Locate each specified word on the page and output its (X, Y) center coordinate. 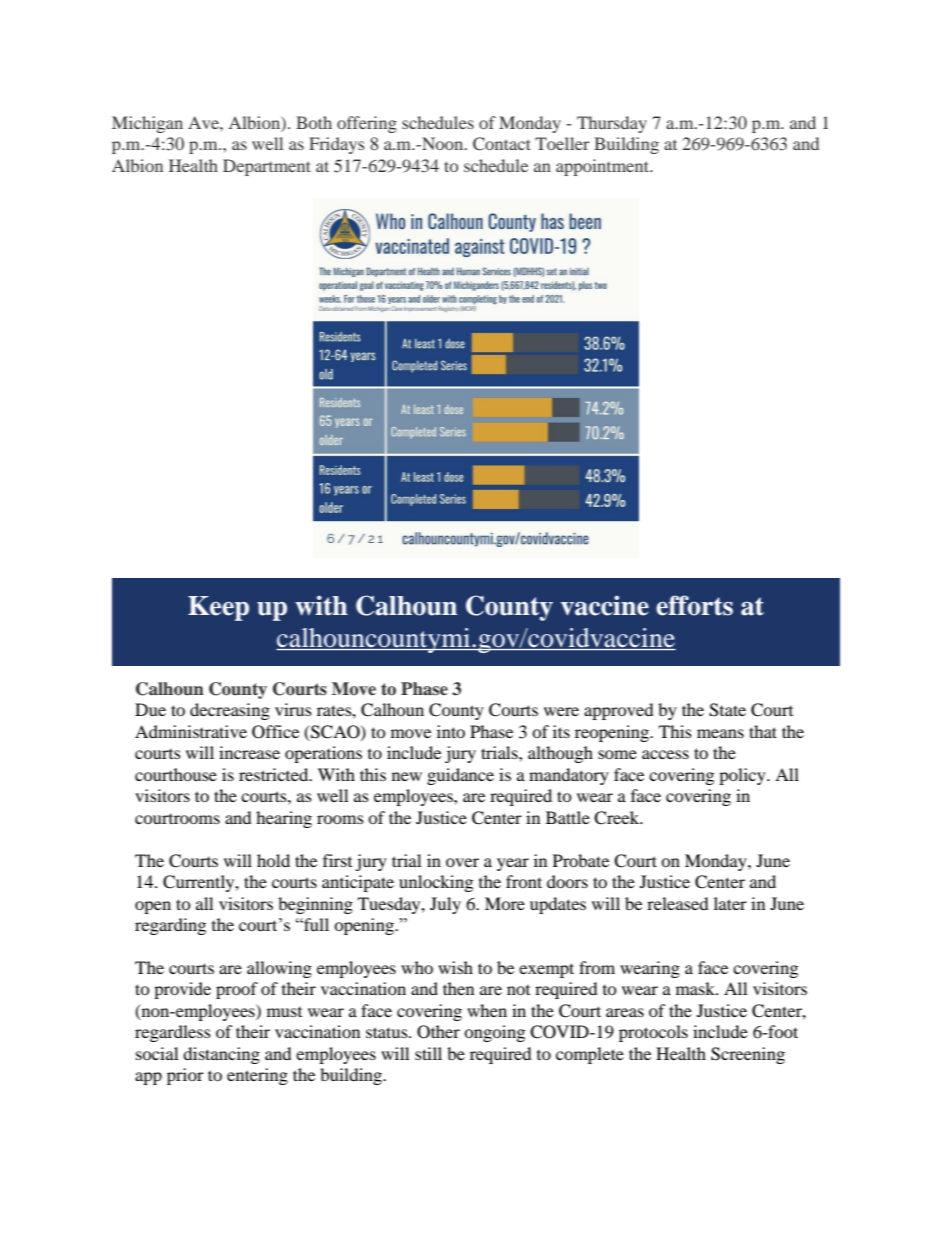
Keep (218, 608)
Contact (502, 144)
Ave (204, 122)
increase (249, 752)
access (665, 754)
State (727, 710)
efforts (694, 605)
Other (438, 1032)
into (451, 731)
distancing (221, 1055)
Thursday (612, 124)
